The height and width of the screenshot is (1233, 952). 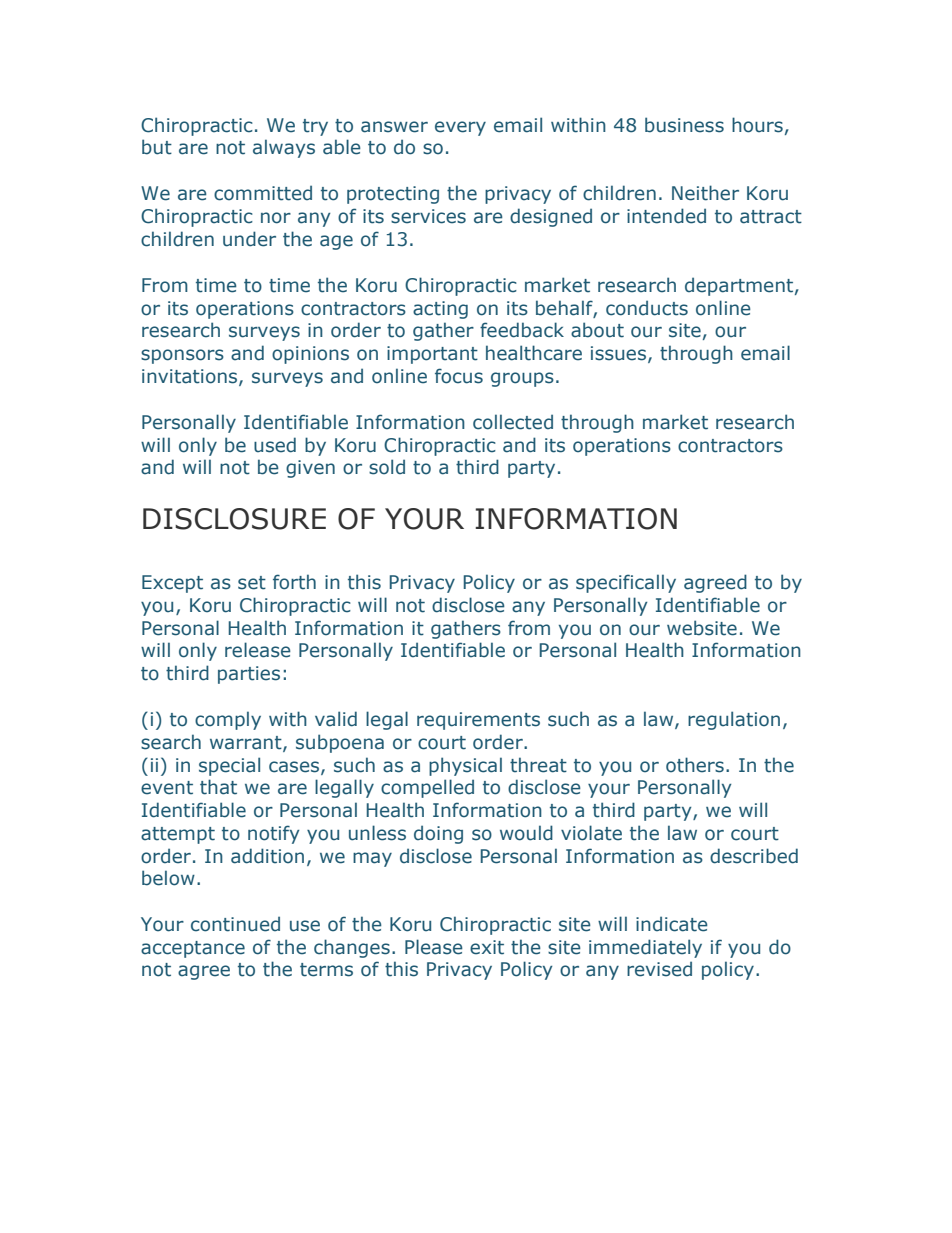 What do you see at coordinates (672, 924) in the screenshot?
I see `indicate` at bounding box center [672, 924].
